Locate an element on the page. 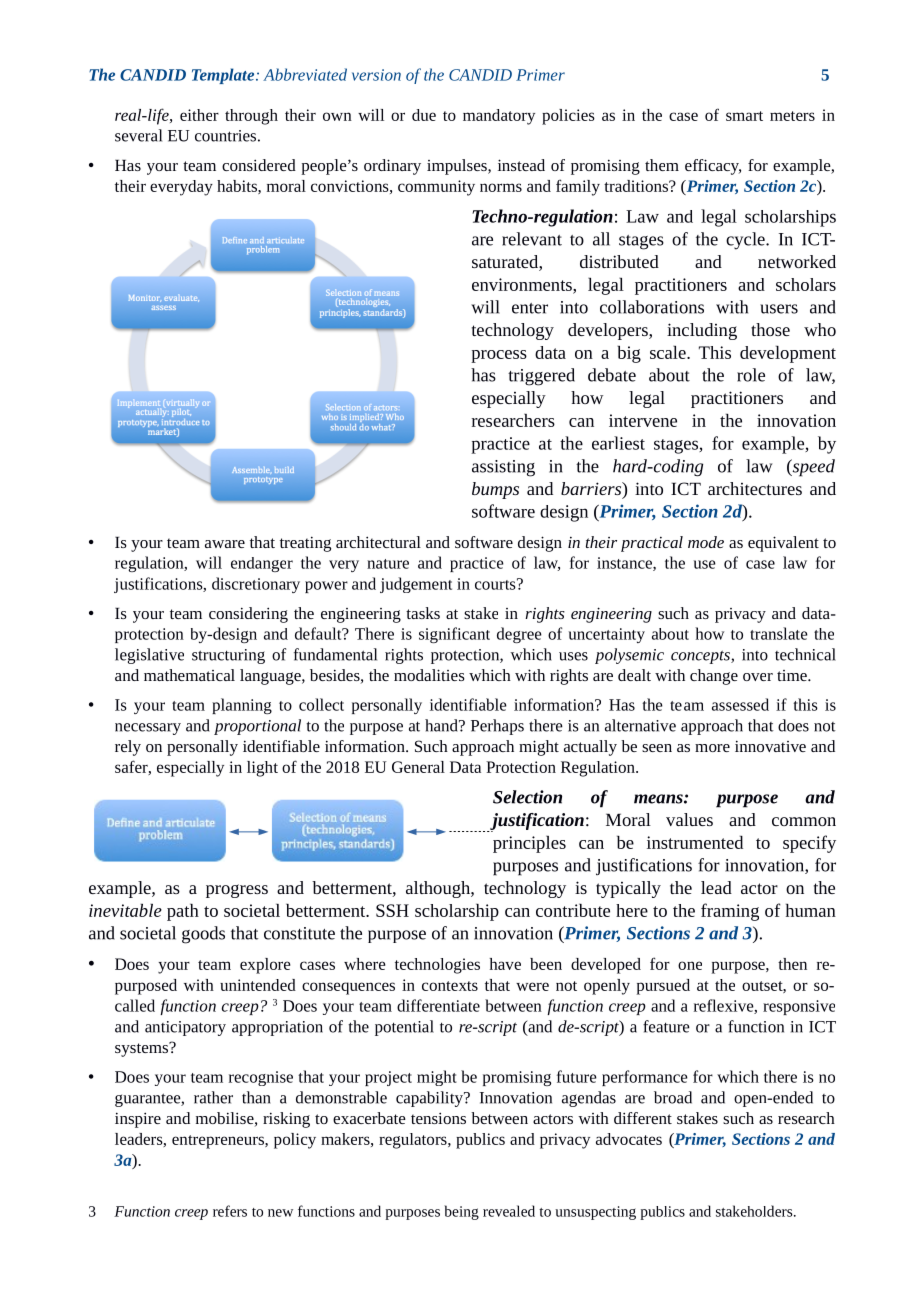 Image resolution: width=924 pixels, height=1308 pixels. process is located at coordinates (499, 356).
